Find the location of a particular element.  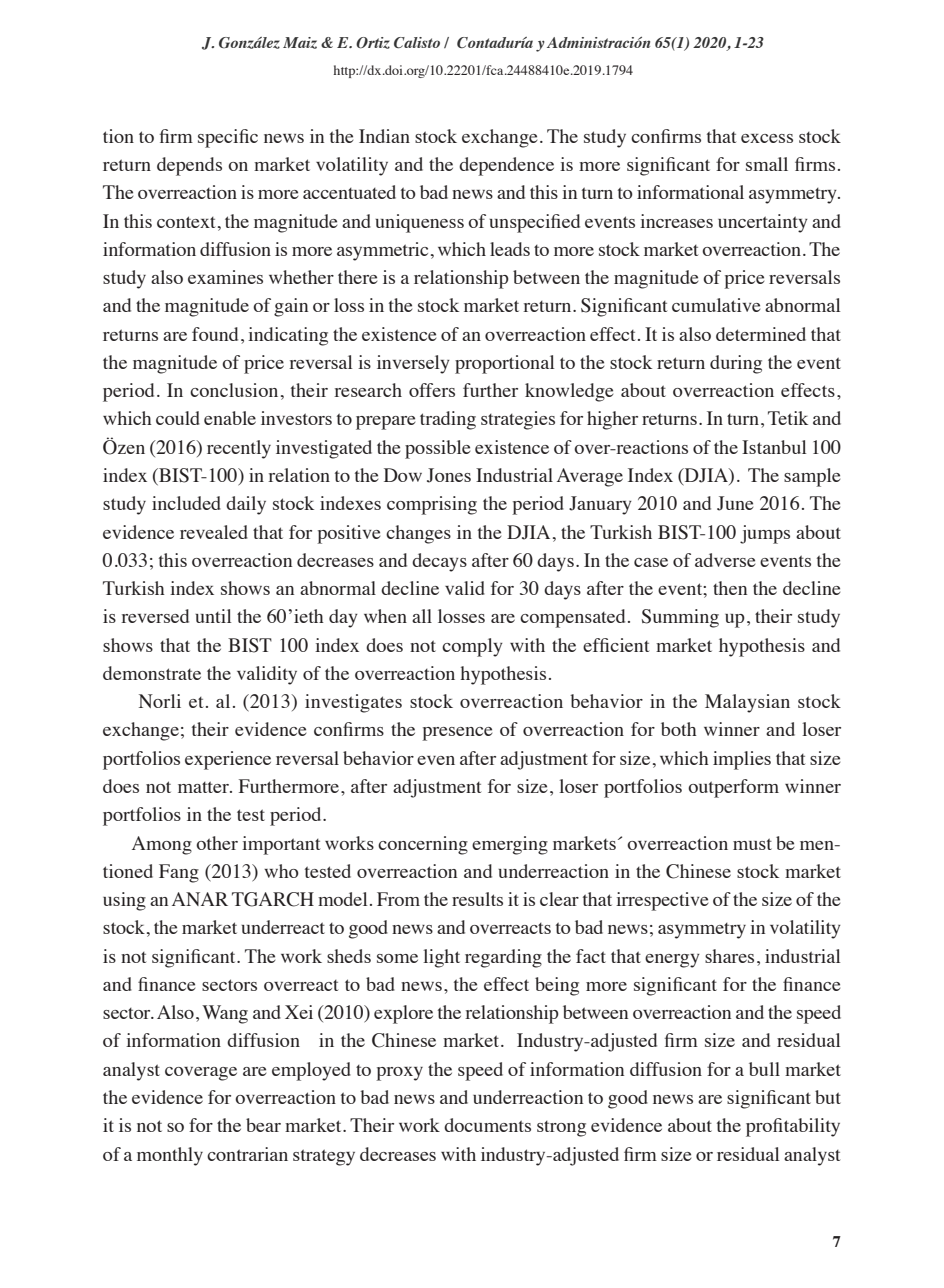

specific is located at coordinates (228, 138).
